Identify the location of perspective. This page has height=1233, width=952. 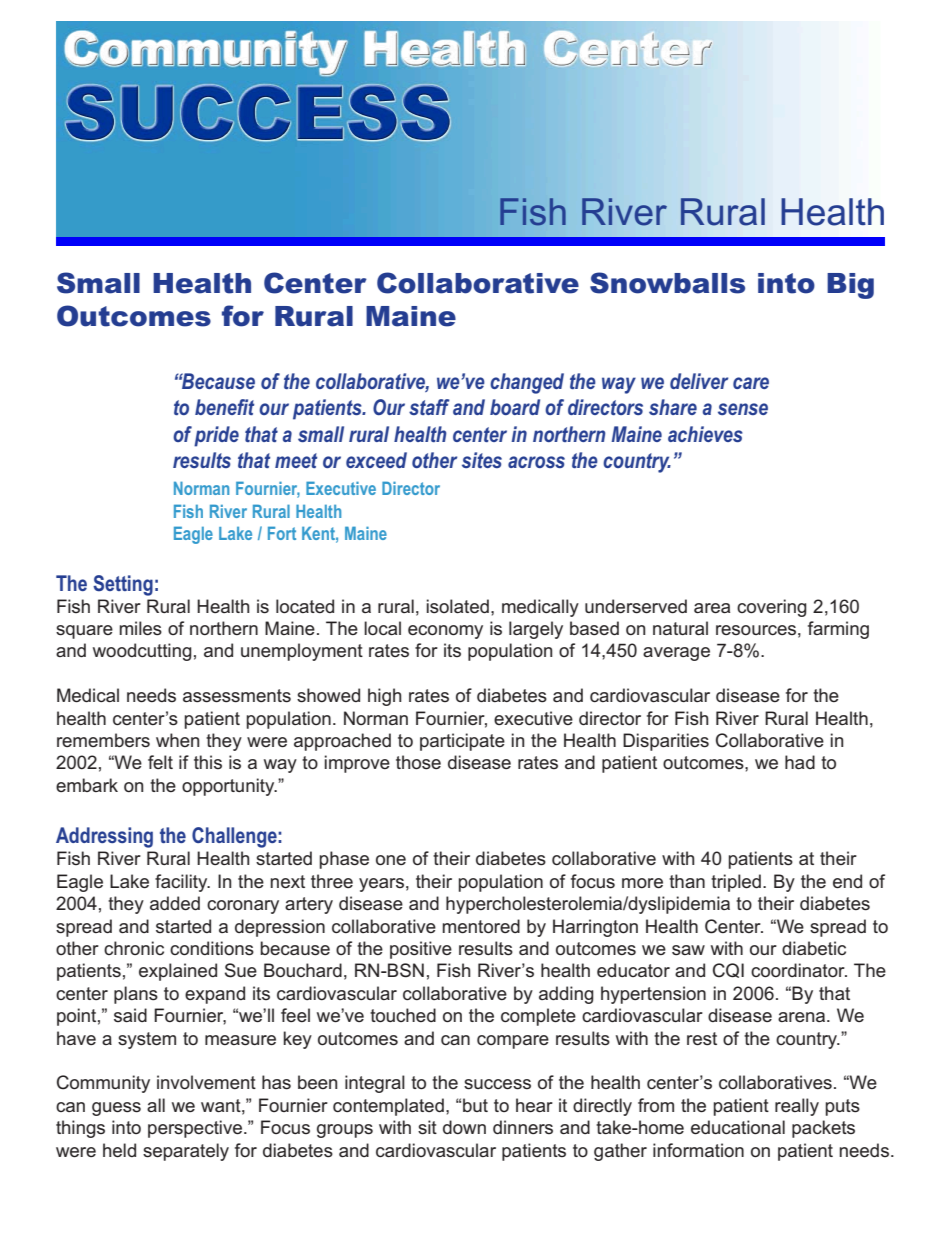
(195, 1129).
